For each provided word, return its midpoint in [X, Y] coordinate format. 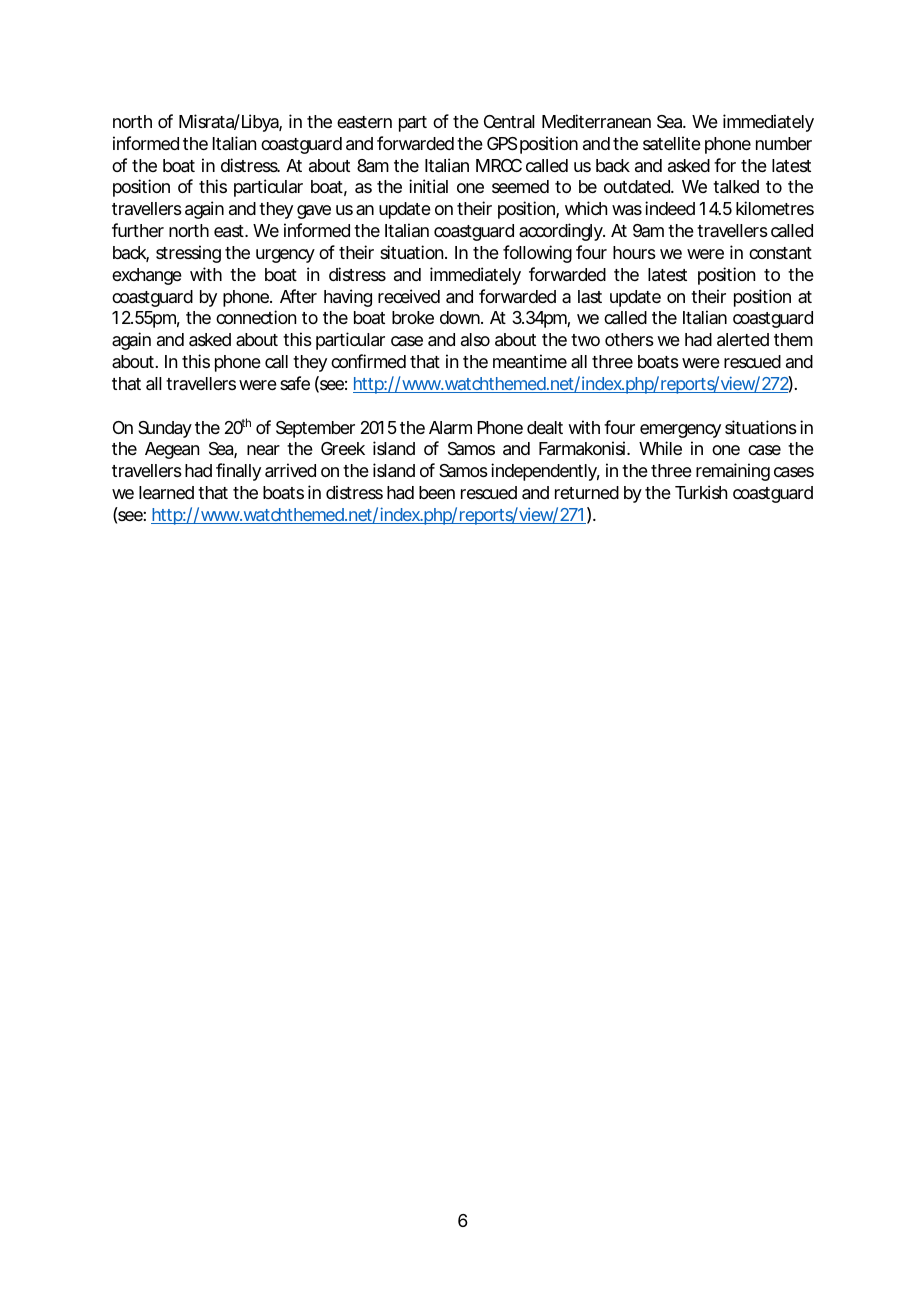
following [537, 254]
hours [634, 252]
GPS [502, 144]
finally [238, 472]
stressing [188, 254]
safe [295, 383]
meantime [530, 361]
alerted [743, 340]
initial [428, 186]
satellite [672, 143]
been [437, 492]
